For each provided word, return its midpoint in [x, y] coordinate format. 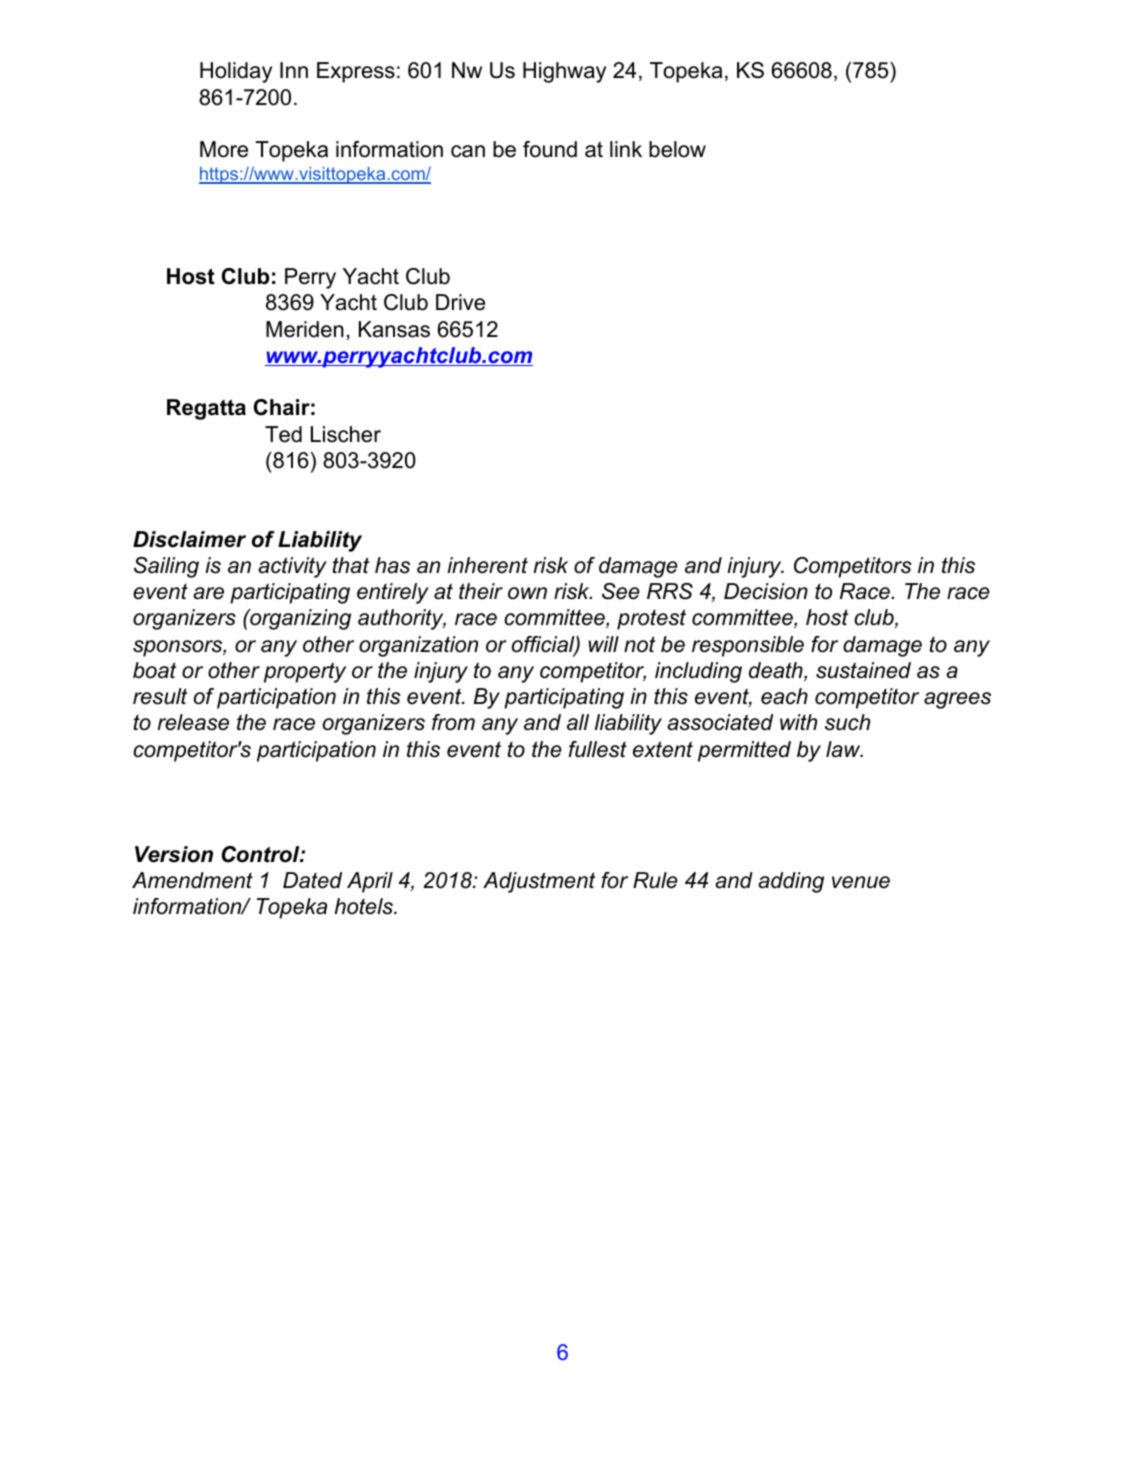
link [626, 149]
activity [292, 567]
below [677, 149]
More [224, 149]
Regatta [206, 409]
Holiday [236, 72]
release [193, 722]
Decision [766, 591]
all [578, 722]
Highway [564, 72]
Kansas [394, 329]
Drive [460, 302]
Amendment [192, 880]
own [527, 593]
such [847, 722]
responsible [748, 646]
